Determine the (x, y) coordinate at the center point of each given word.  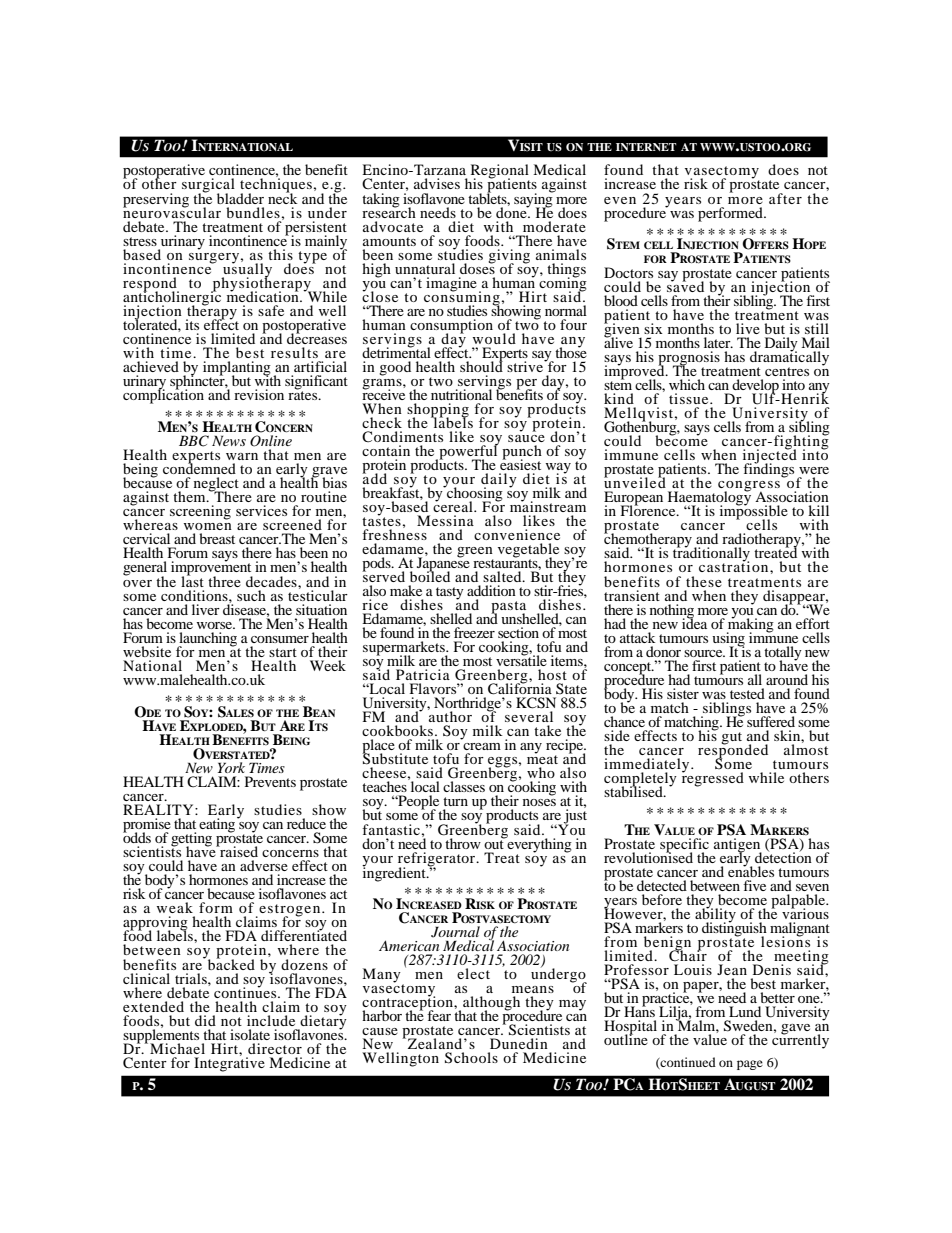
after (785, 198)
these (704, 581)
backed (230, 963)
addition (491, 590)
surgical (208, 186)
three (224, 581)
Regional (500, 172)
